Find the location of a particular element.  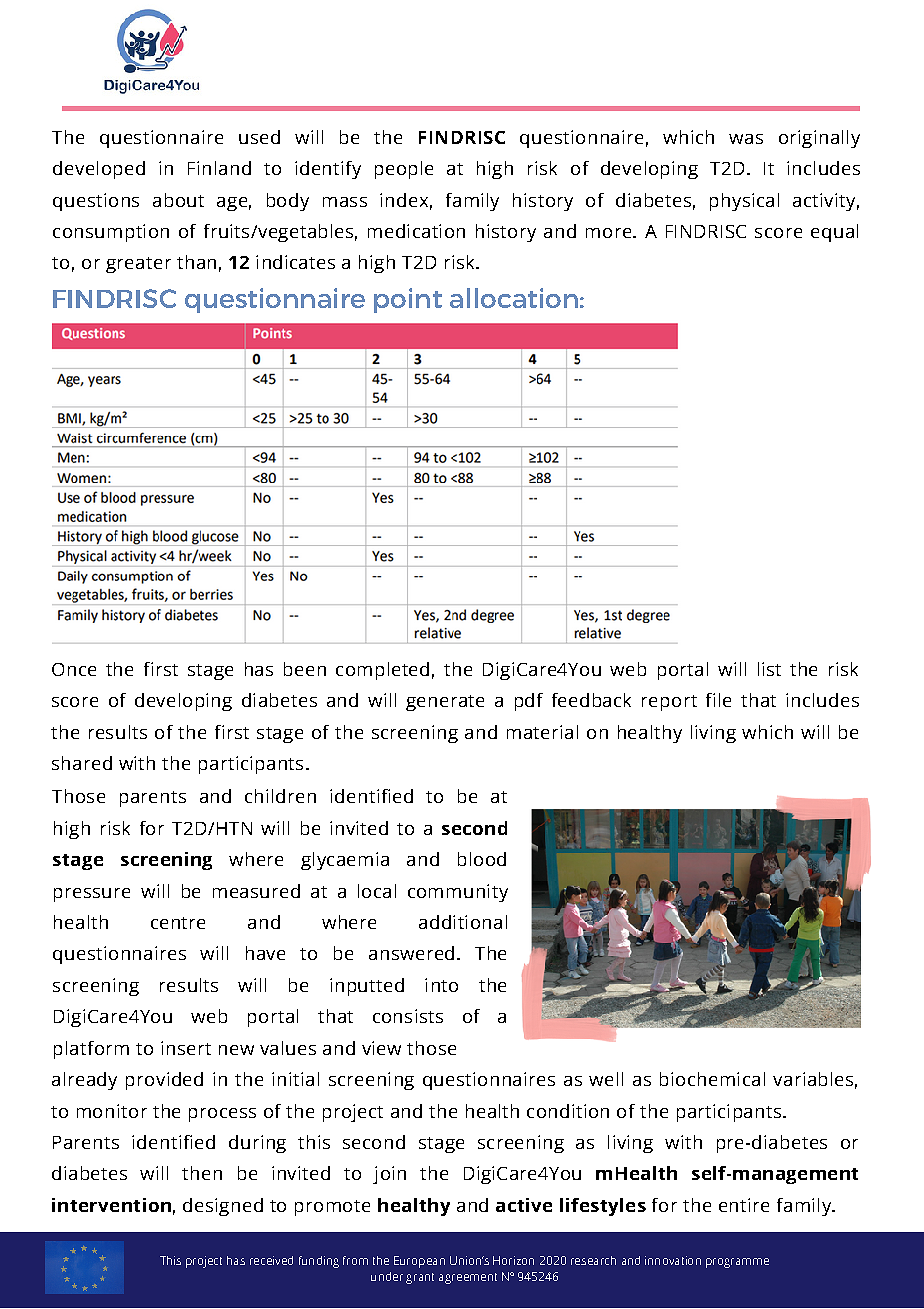

people is located at coordinates (404, 170).
